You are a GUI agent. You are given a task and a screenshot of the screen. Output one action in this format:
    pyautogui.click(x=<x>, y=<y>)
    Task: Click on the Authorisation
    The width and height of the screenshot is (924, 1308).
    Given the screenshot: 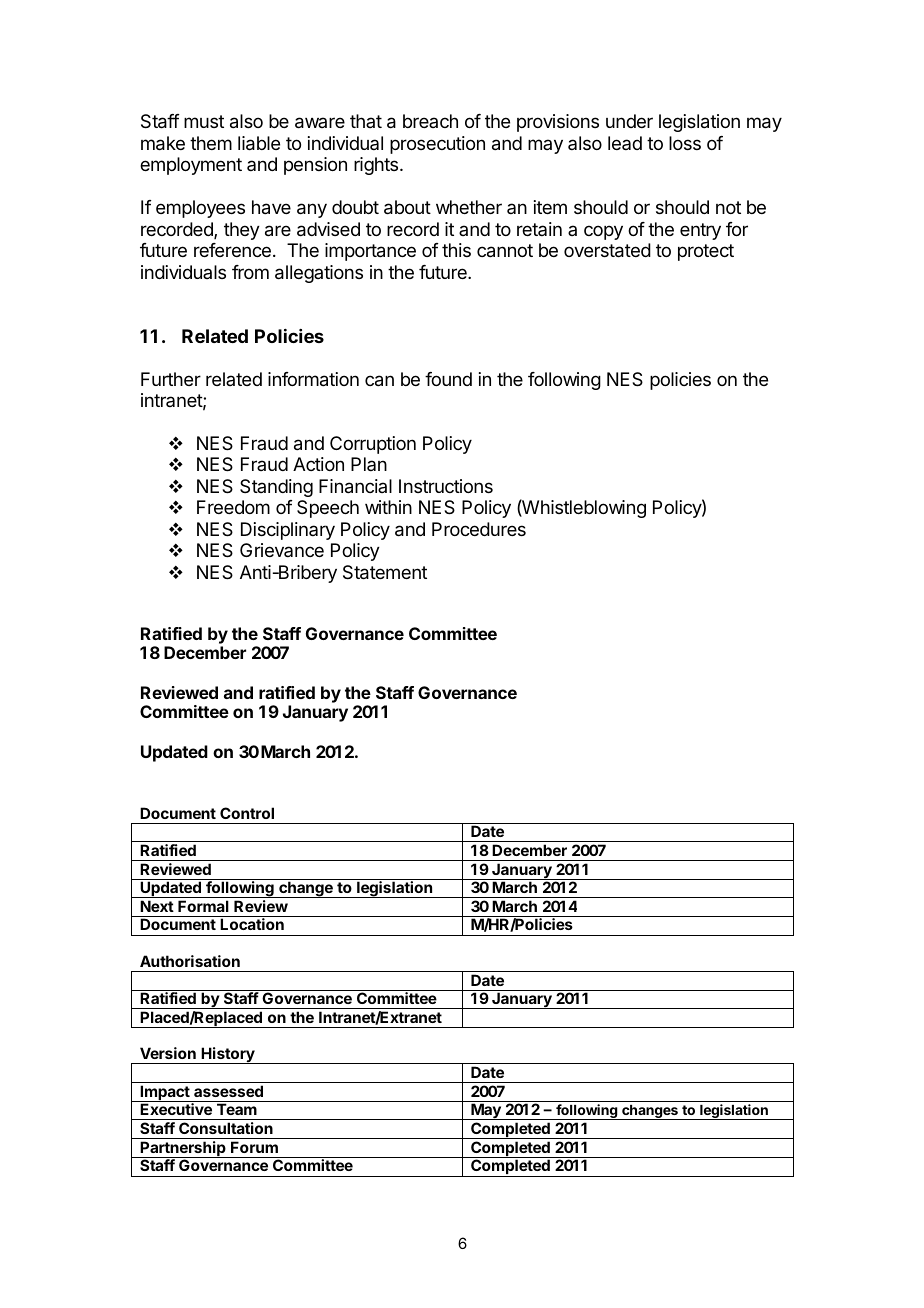 What is the action you would take?
    pyautogui.click(x=190, y=961)
